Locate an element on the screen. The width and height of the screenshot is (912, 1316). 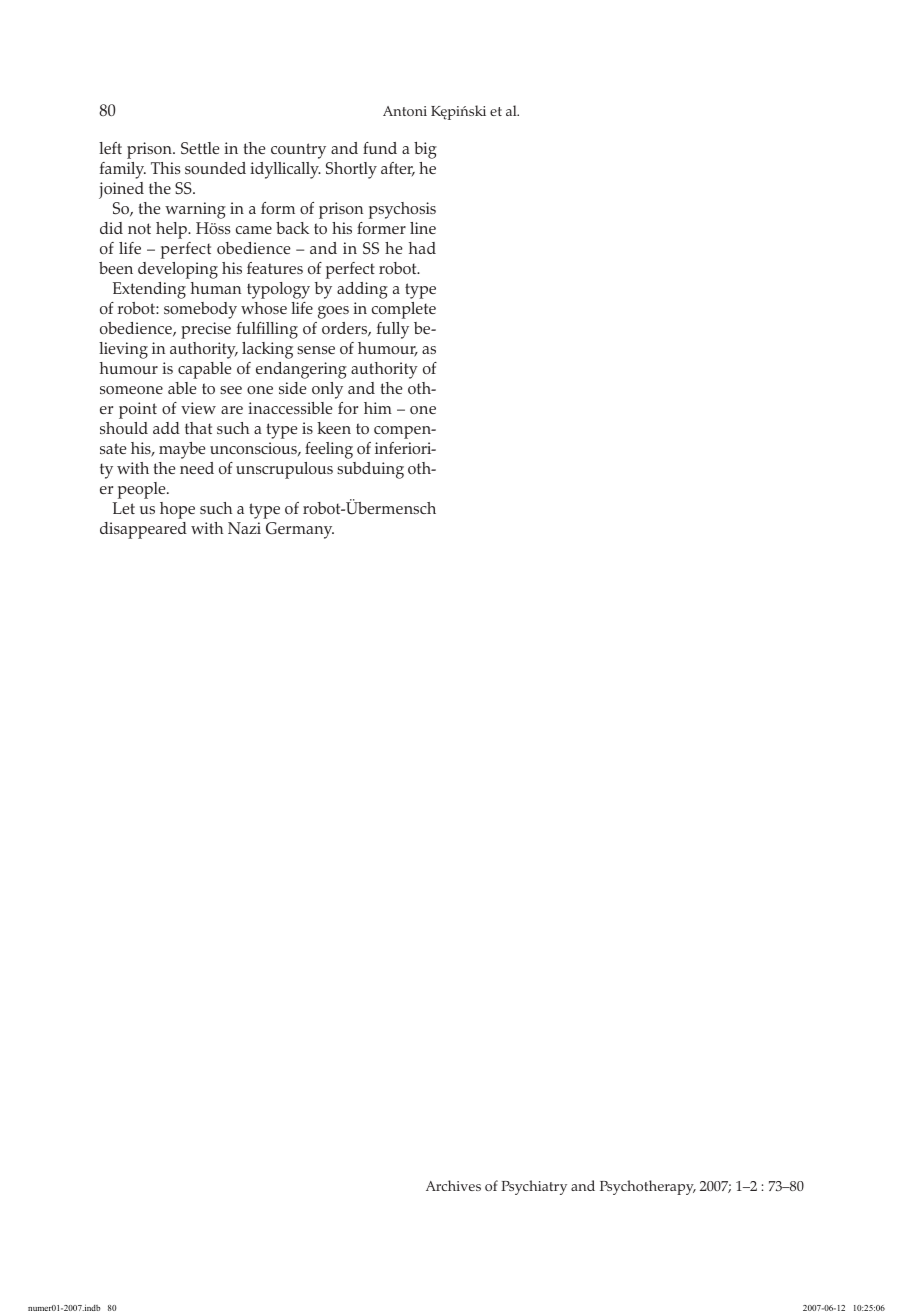
hope is located at coordinates (177, 510).
